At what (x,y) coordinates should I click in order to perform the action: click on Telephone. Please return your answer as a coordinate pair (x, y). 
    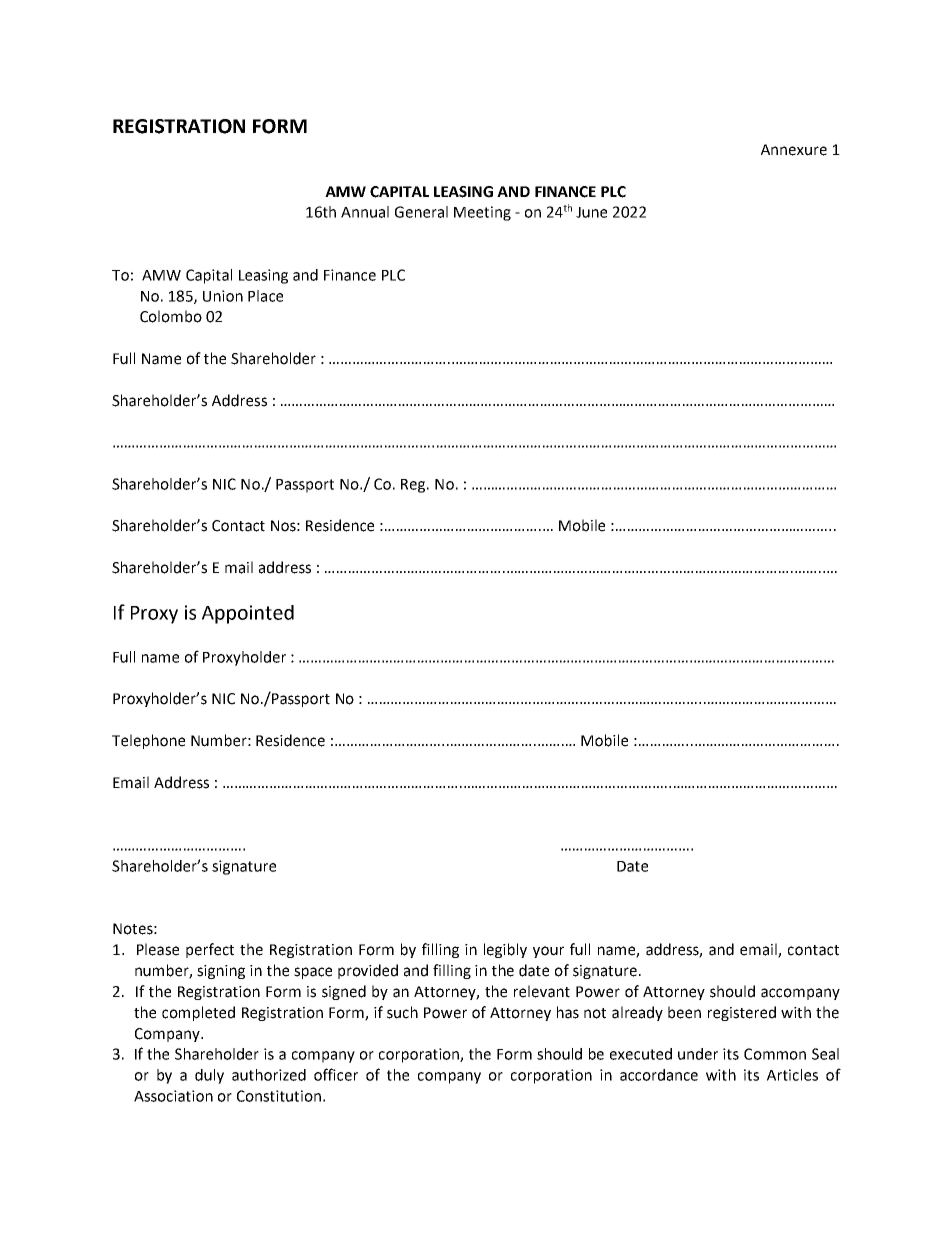
    Looking at the image, I should click on (148, 741).
